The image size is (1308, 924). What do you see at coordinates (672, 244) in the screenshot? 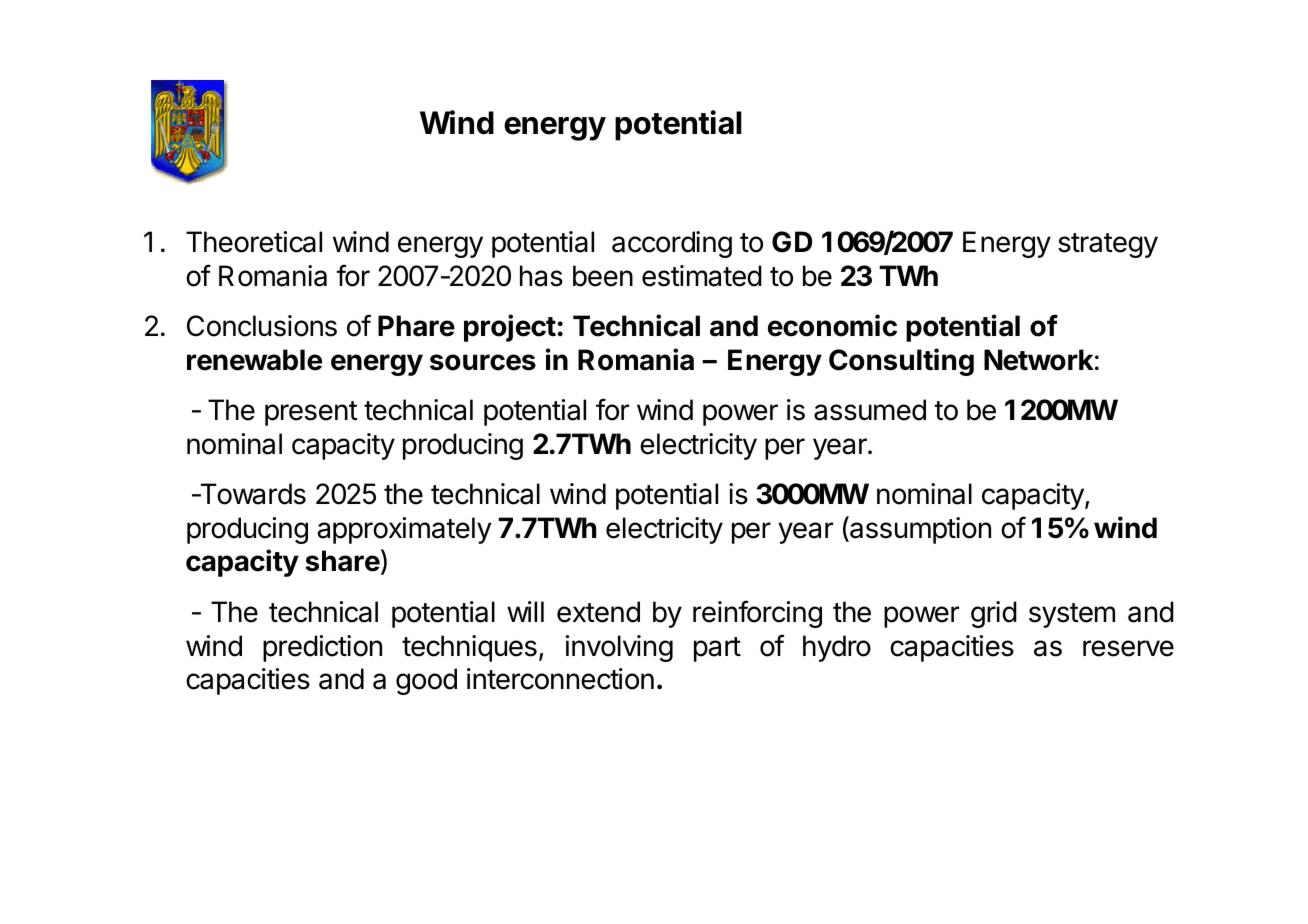
I see `according` at bounding box center [672, 244].
